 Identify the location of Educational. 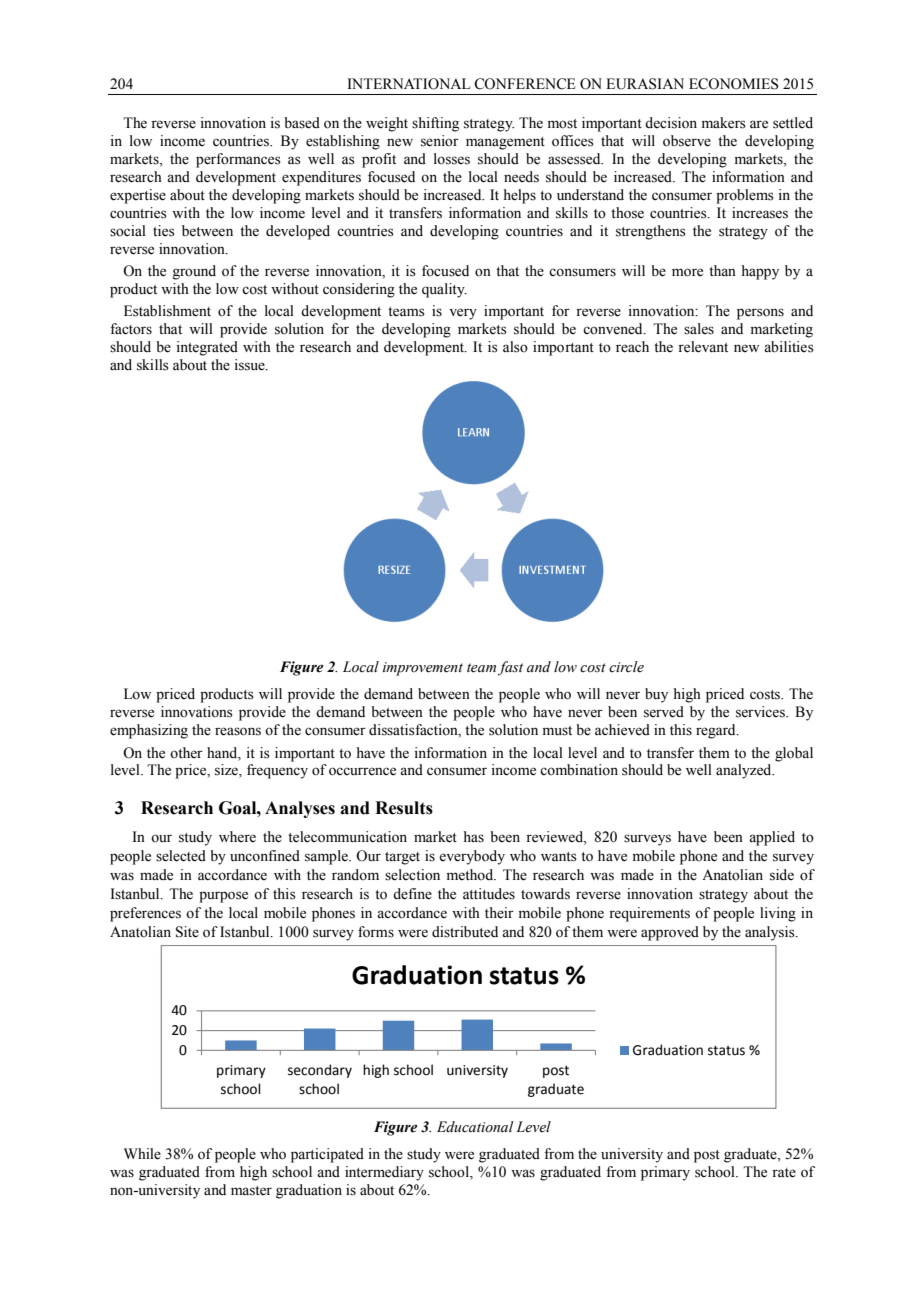
(475, 1127).
